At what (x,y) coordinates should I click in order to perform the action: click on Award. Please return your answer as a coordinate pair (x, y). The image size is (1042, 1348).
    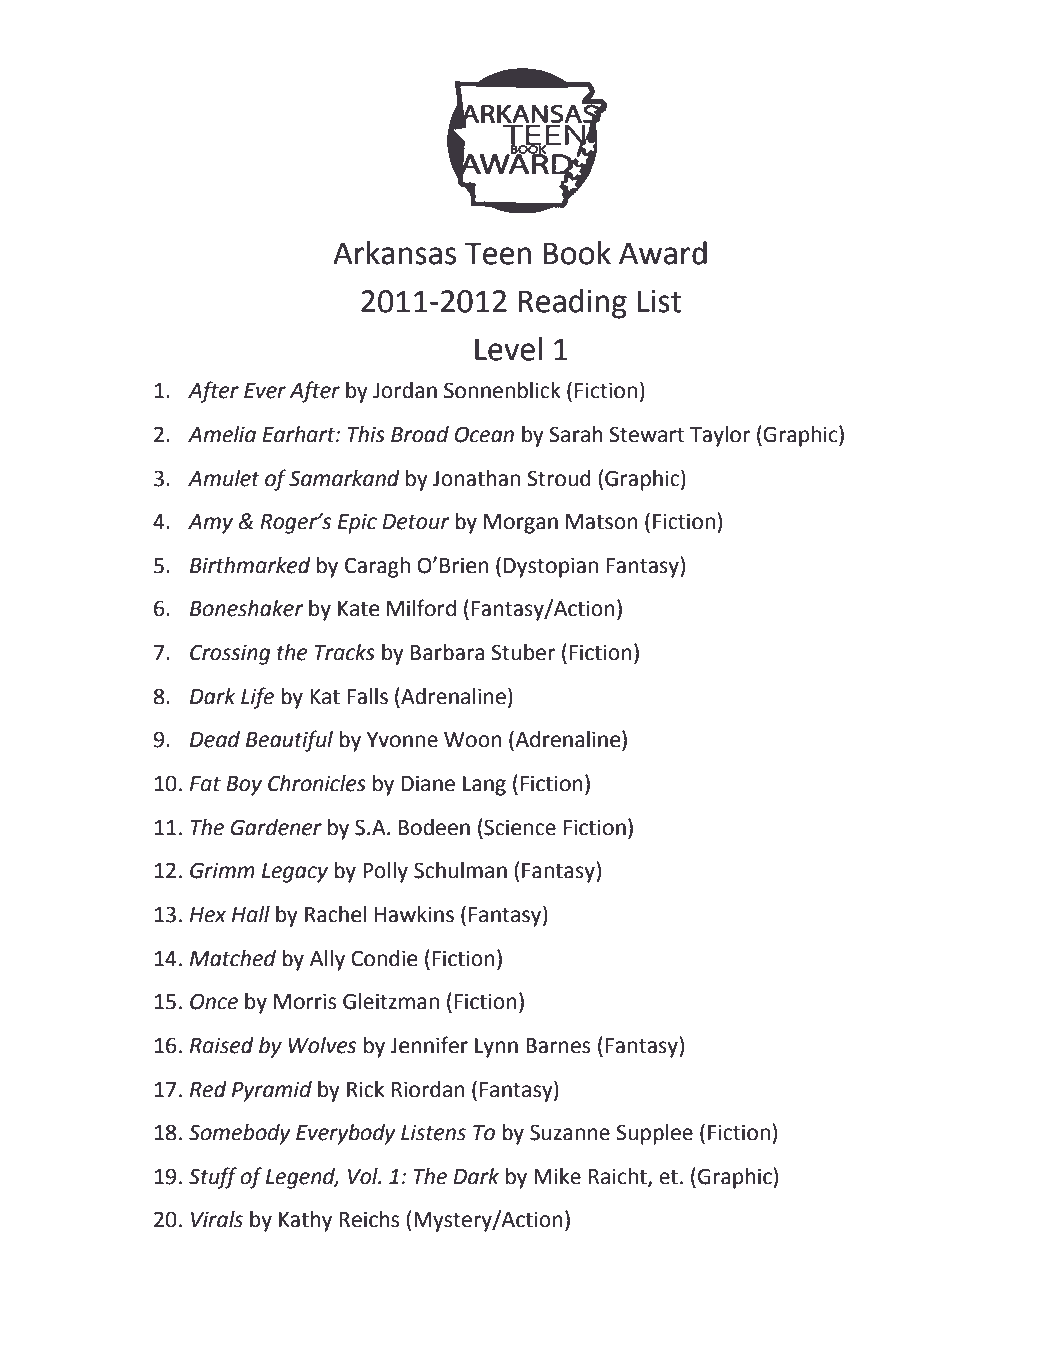
    Looking at the image, I should click on (663, 253).
